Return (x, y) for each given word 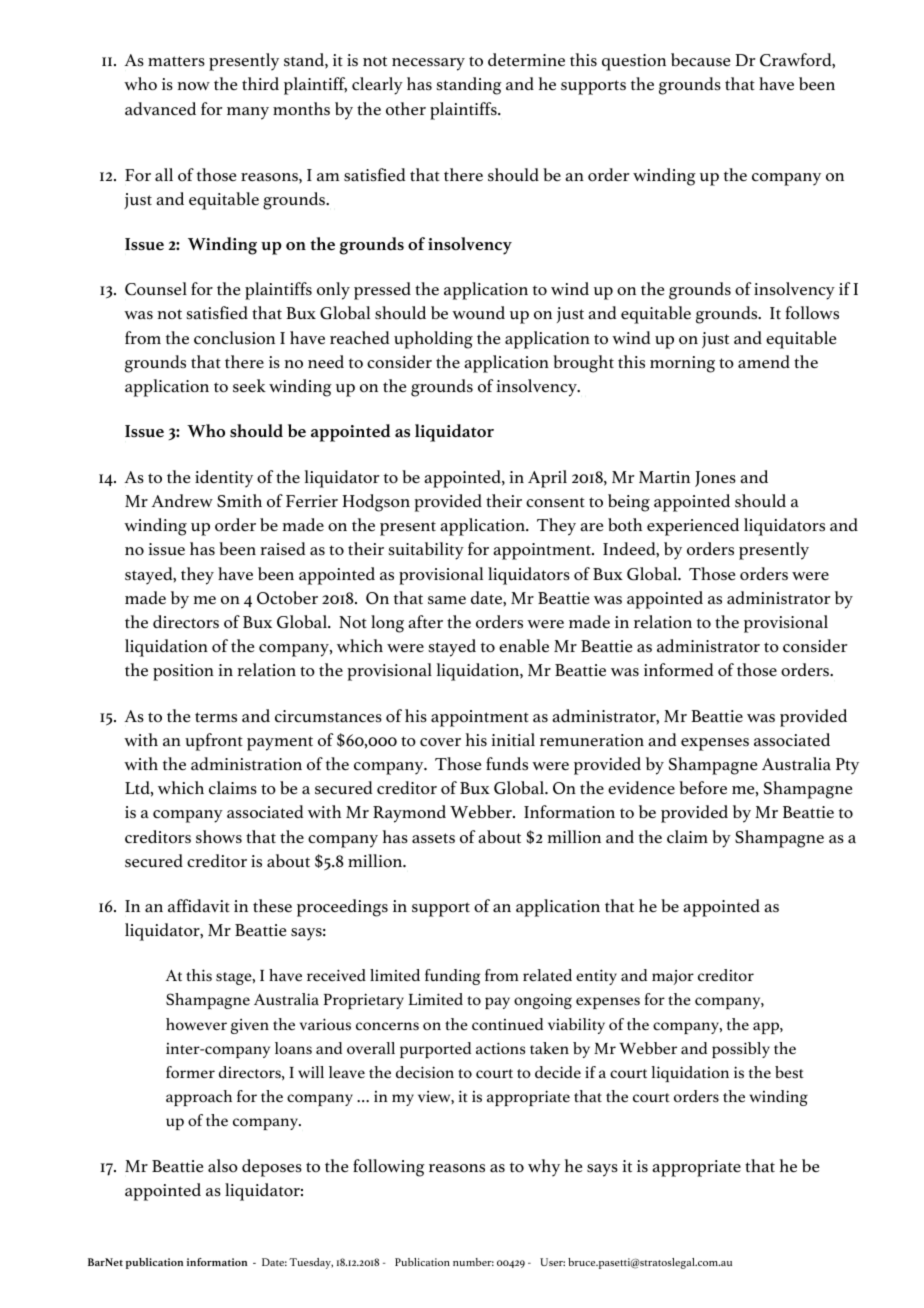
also (223, 1165)
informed (678, 670)
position (183, 672)
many (248, 113)
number (473, 1262)
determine (526, 59)
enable (524, 645)
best (789, 1072)
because (700, 59)
